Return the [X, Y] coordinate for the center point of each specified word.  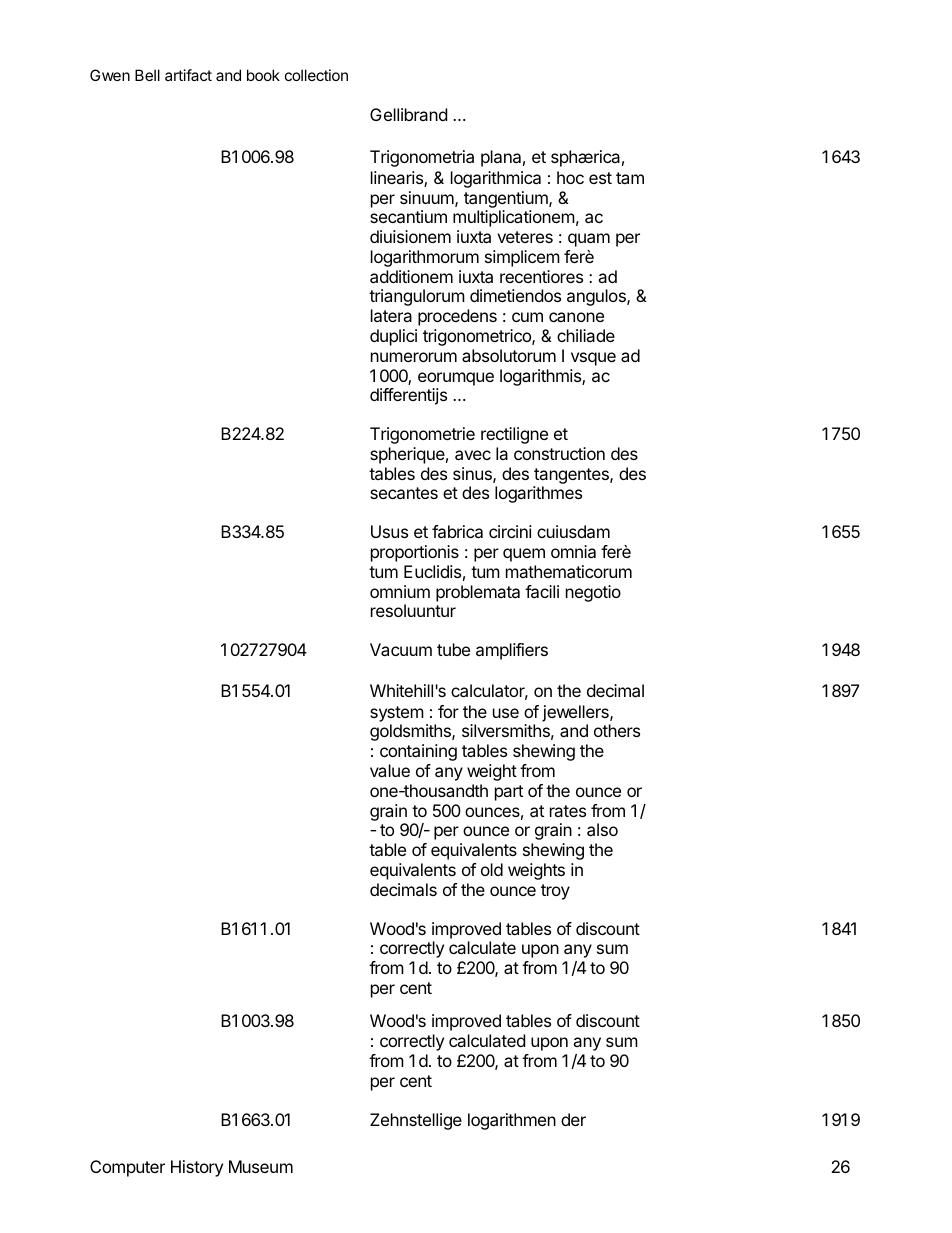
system [397, 714]
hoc [570, 177]
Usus [389, 531]
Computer [127, 1168]
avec [473, 455]
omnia [573, 551]
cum [527, 317]
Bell [147, 75]
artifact [188, 75]
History [197, 1168]
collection [316, 75]
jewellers [576, 713]
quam [589, 240]
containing [418, 752]
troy [555, 892]
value [390, 770]
